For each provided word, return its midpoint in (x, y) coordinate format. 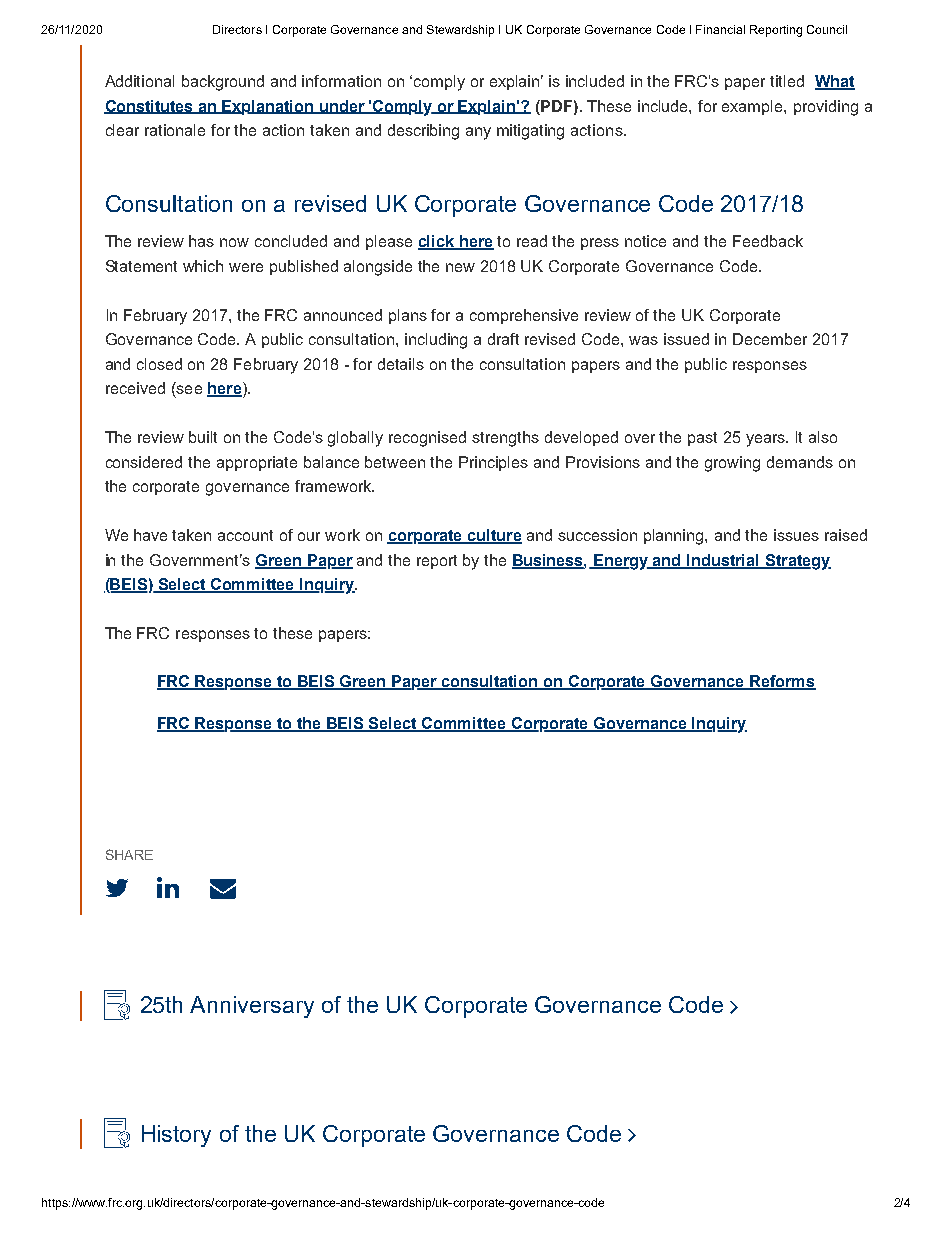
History (176, 1136)
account (245, 535)
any (478, 133)
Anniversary (252, 1007)
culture (494, 536)
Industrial (724, 561)
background (223, 83)
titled (787, 81)
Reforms (782, 682)
